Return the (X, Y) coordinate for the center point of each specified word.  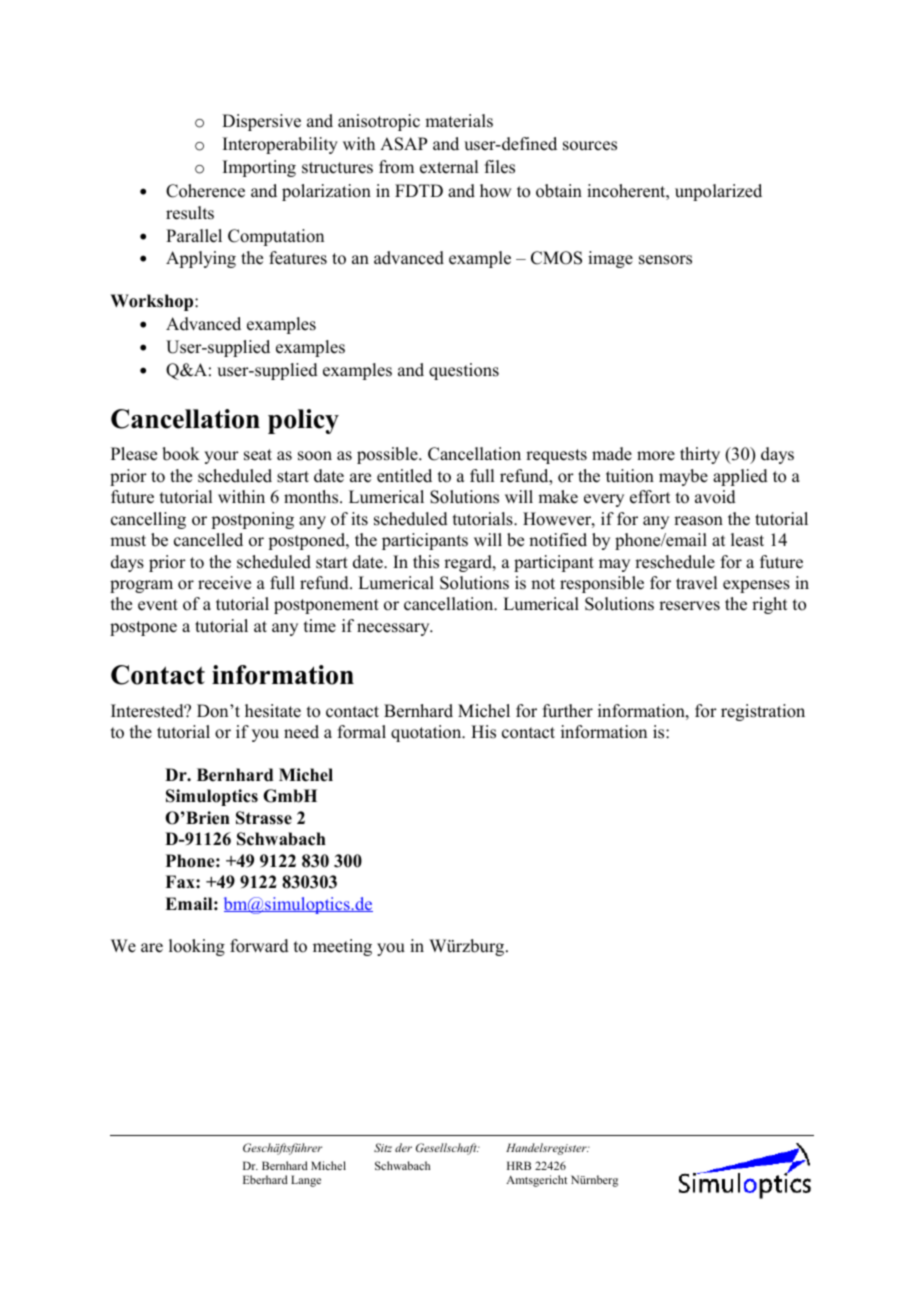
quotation (427, 733)
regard (469, 563)
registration (763, 712)
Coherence (205, 191)
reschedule (675, 562)
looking (197, 947)
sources (590, 146)
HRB (519, 1165)
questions (464, 371)
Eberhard (265, 1179)
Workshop (153, 302)
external (449, 167)
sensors (665, 260)
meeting (342, 947)
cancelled (208, 540)
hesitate (273, 711)
